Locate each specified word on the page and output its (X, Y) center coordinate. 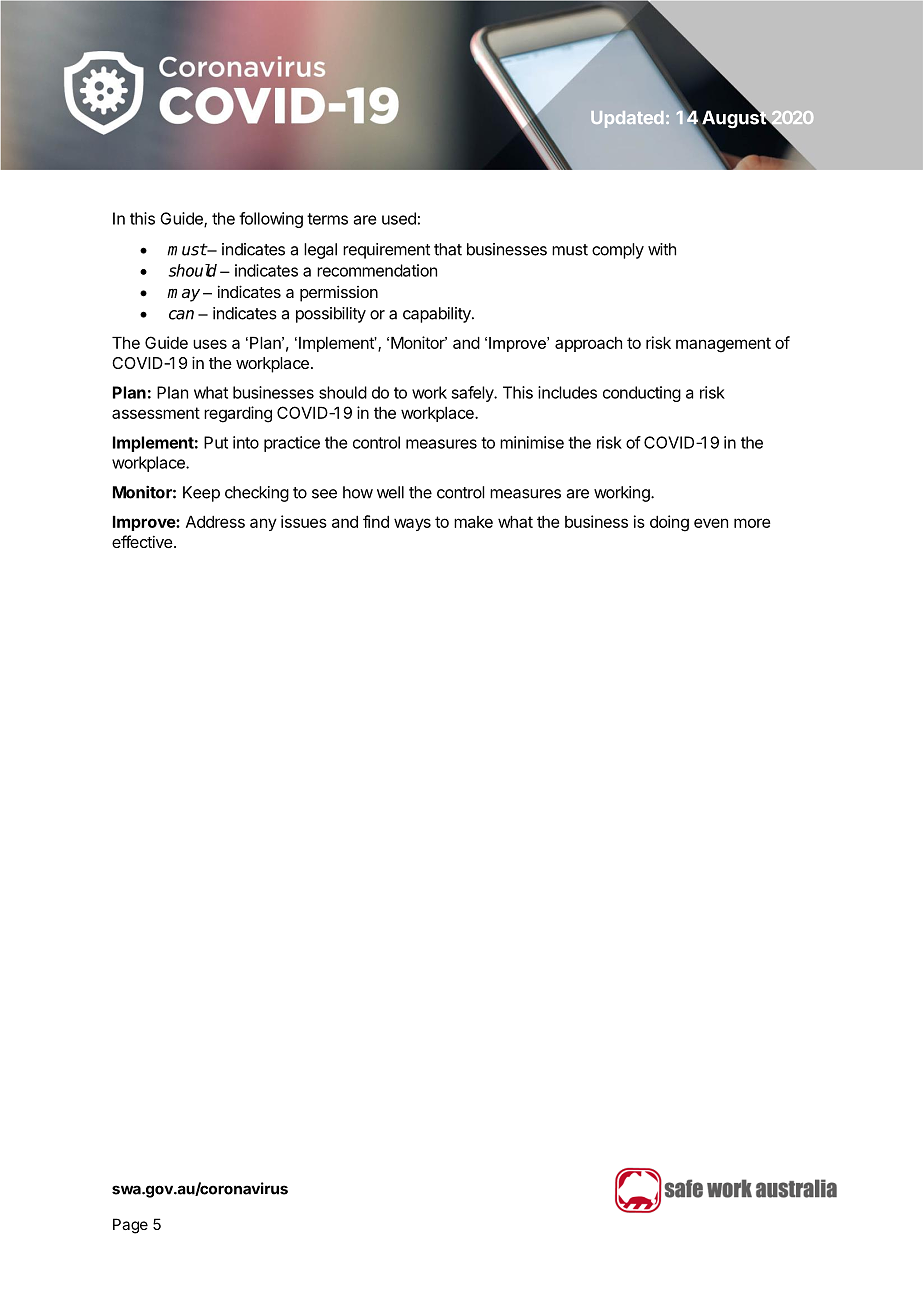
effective (142, 541)
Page (130, 1226)
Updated (627, 119)
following (271, 220)
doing (669, 523)
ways (412, 524)
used (399, 218)
